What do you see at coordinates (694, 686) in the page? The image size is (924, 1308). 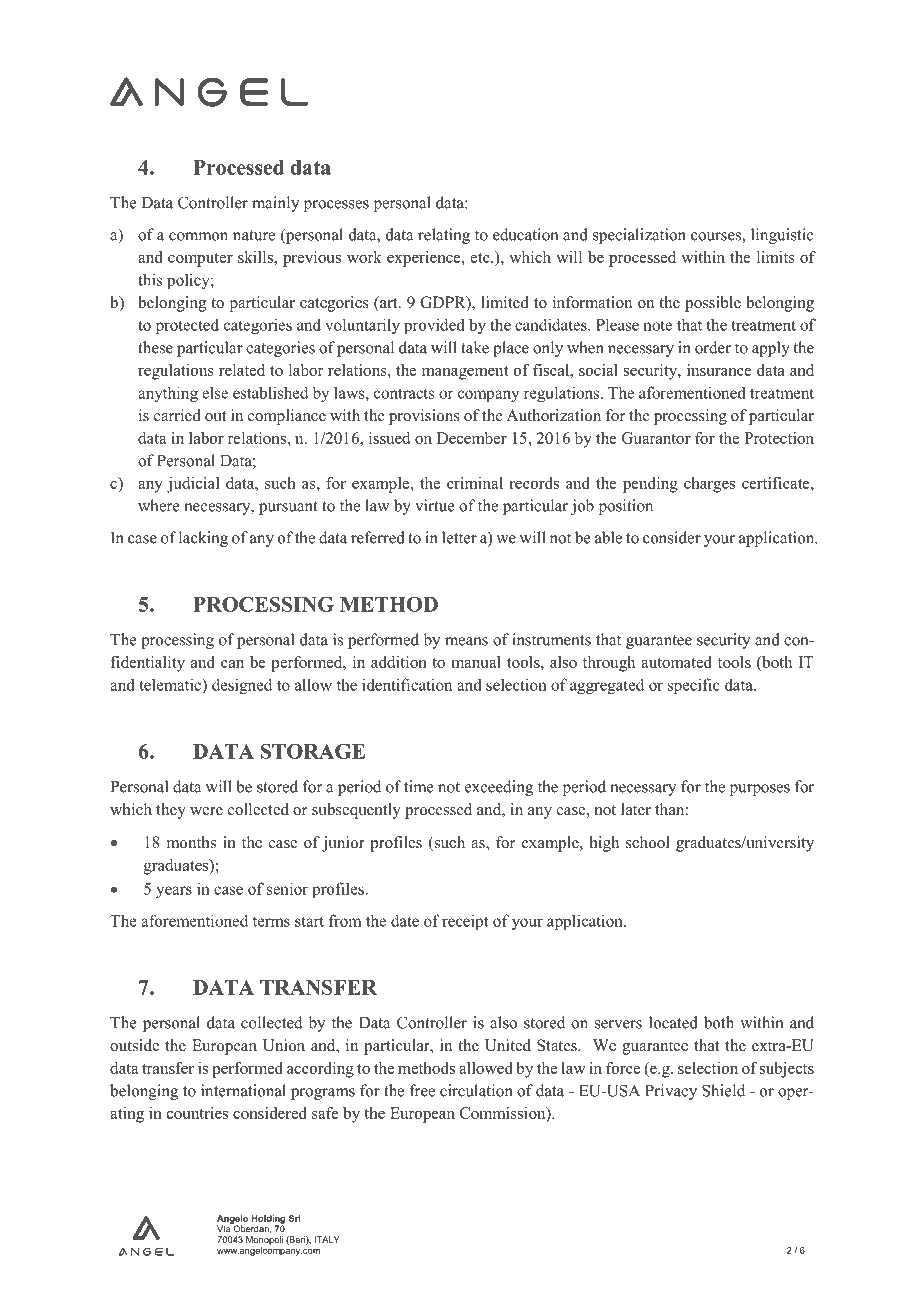 I see `specific` at bounding box center [694, 686].
